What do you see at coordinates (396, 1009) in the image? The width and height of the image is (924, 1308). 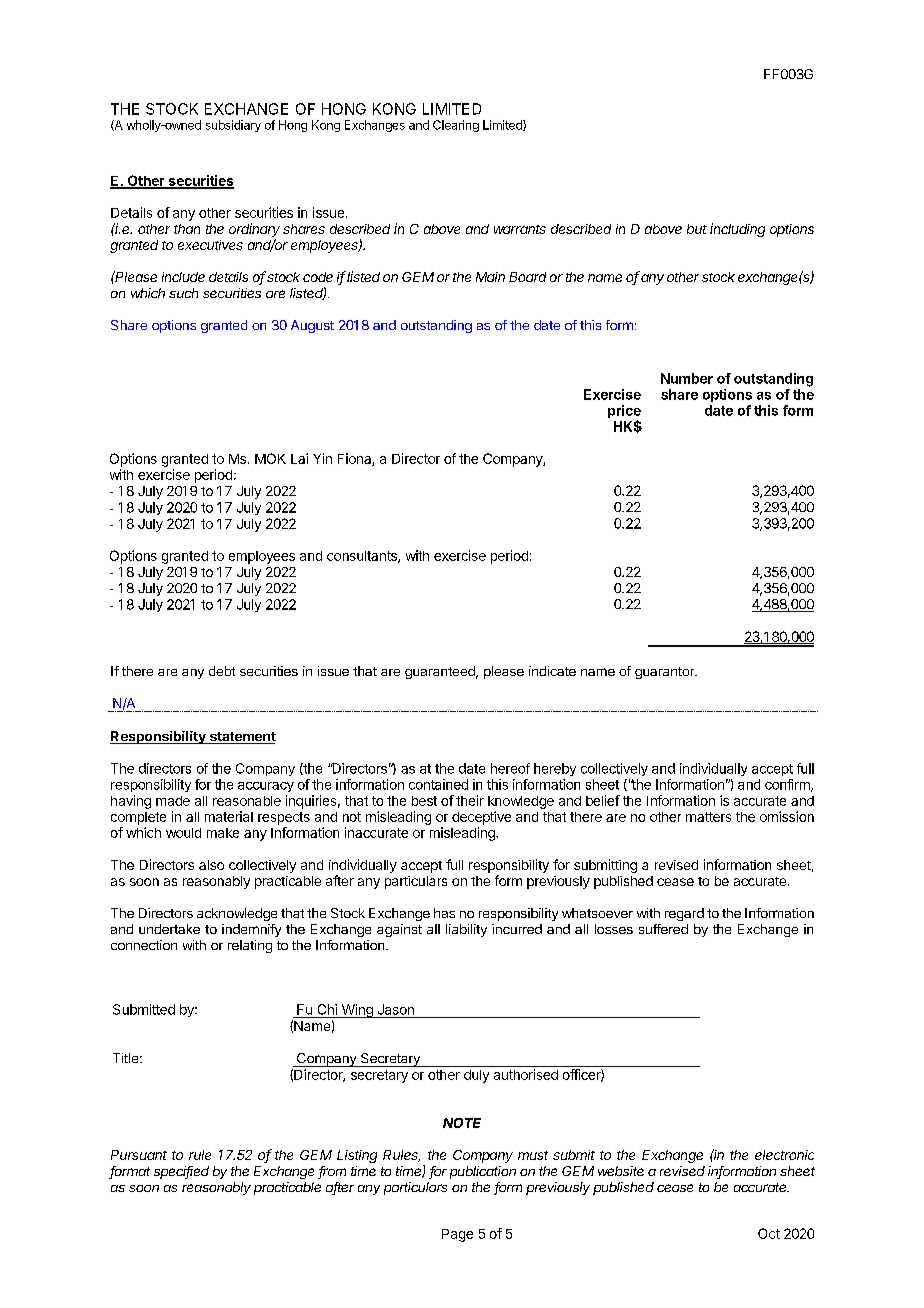 I see `Jason` at bounding box center [396, 1009].
